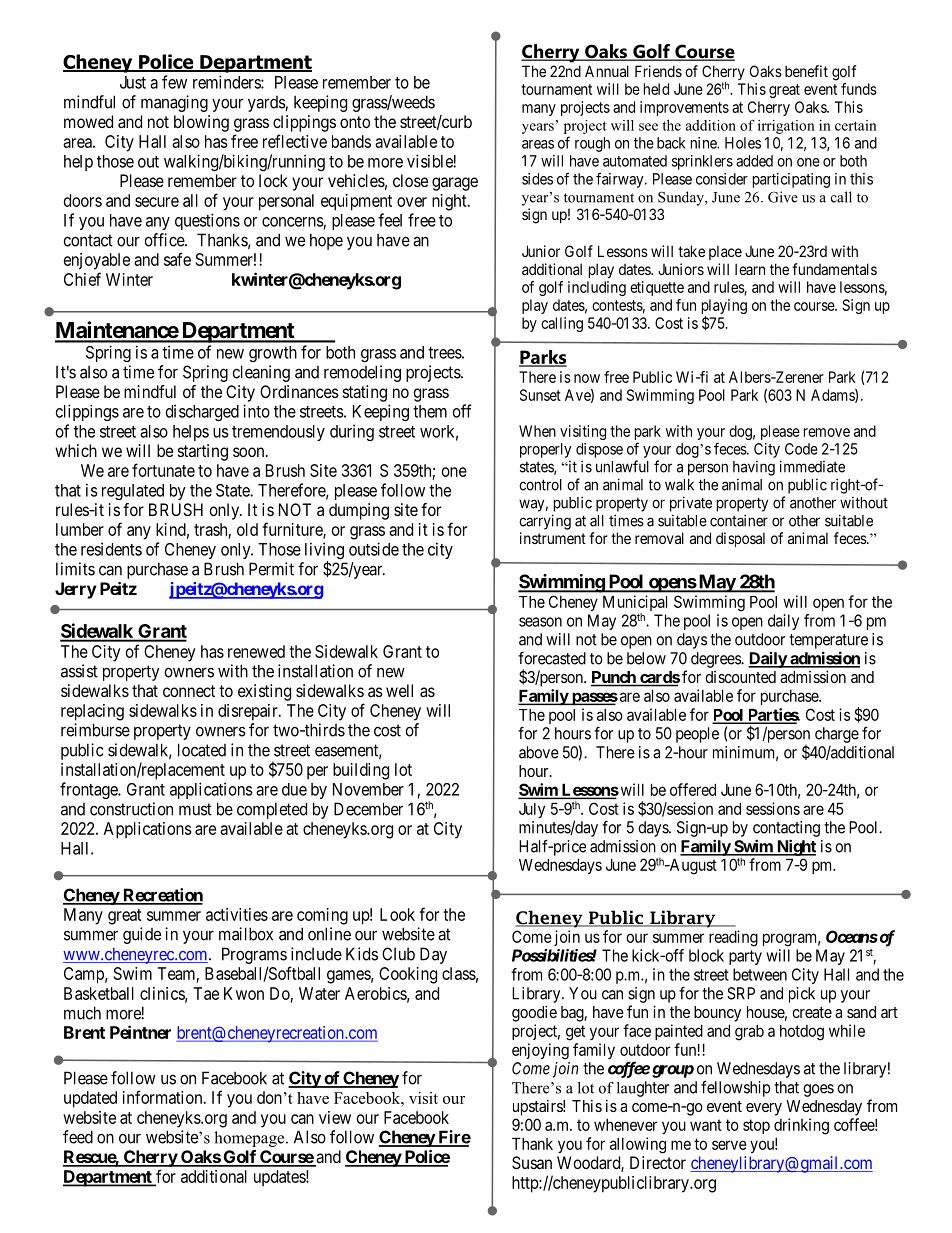  What do you see at coordinates (750, 269) in the screenshot?
I see `learn` at bounding box center [750, 269].
